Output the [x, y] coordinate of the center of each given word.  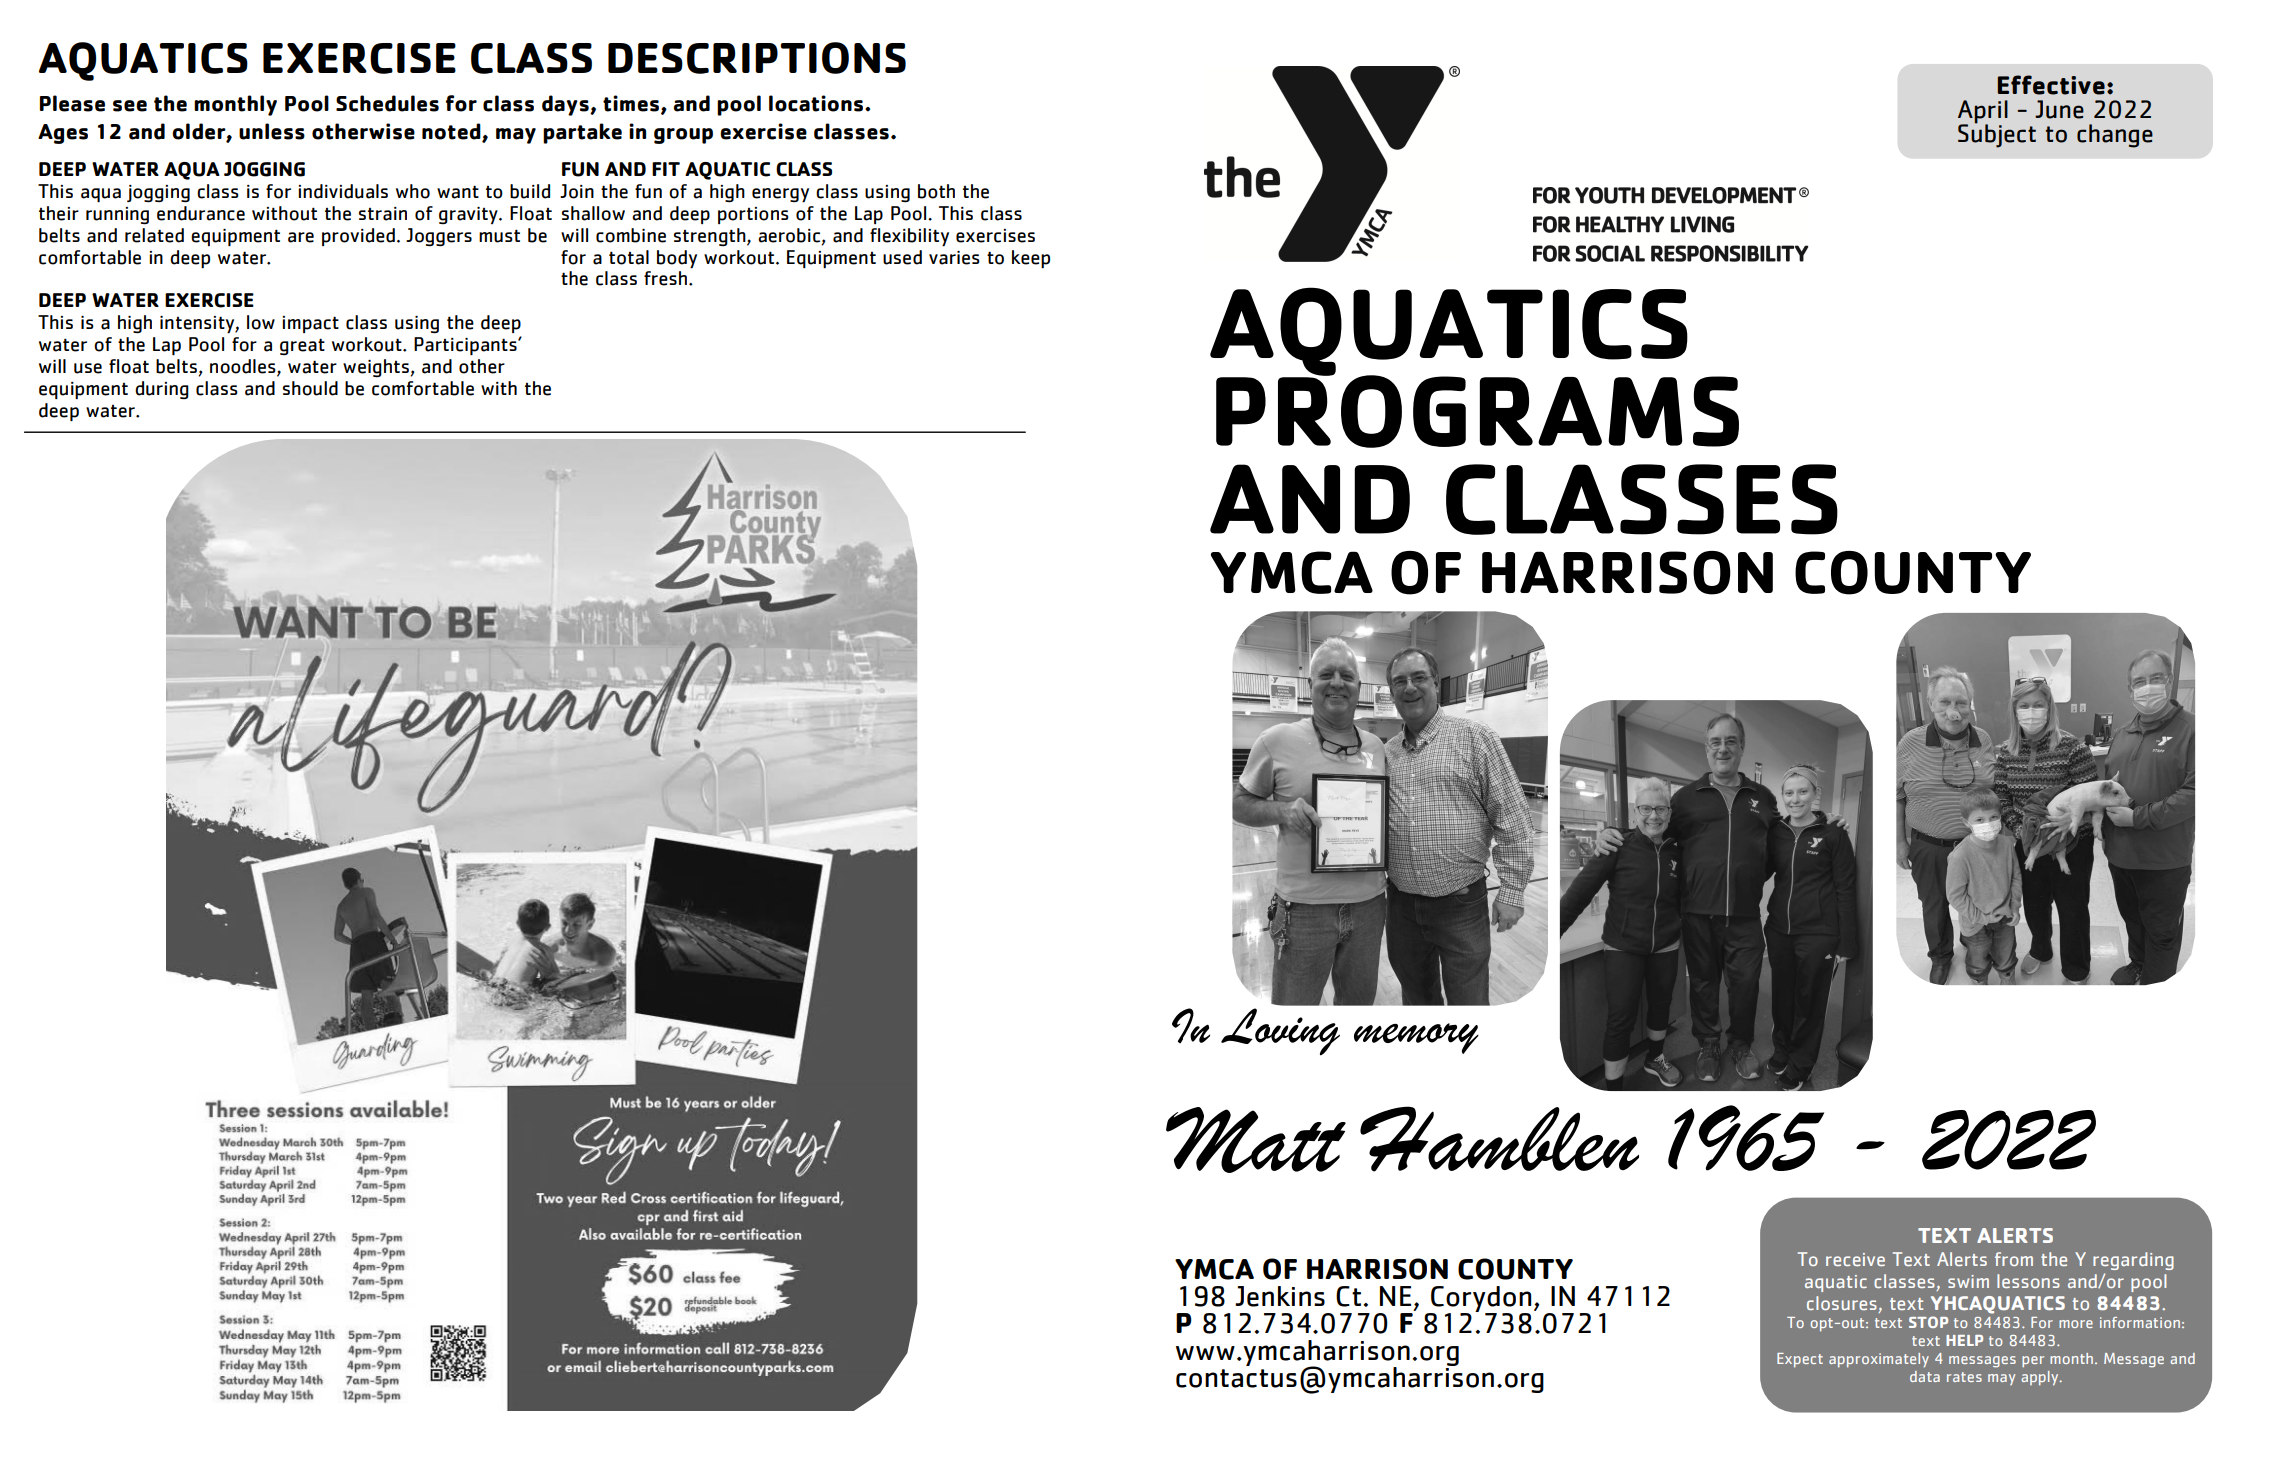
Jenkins [1280, 1296]
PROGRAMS [1477, 410]
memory [1416, 1038]
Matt [1256, 1140]
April [1983, 113]
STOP [1928, 1322]
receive [1855, 1259]
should [310, 388]
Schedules [387, 103]
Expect [1800, 1360]
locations [817, 103]
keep [1031, 259]
